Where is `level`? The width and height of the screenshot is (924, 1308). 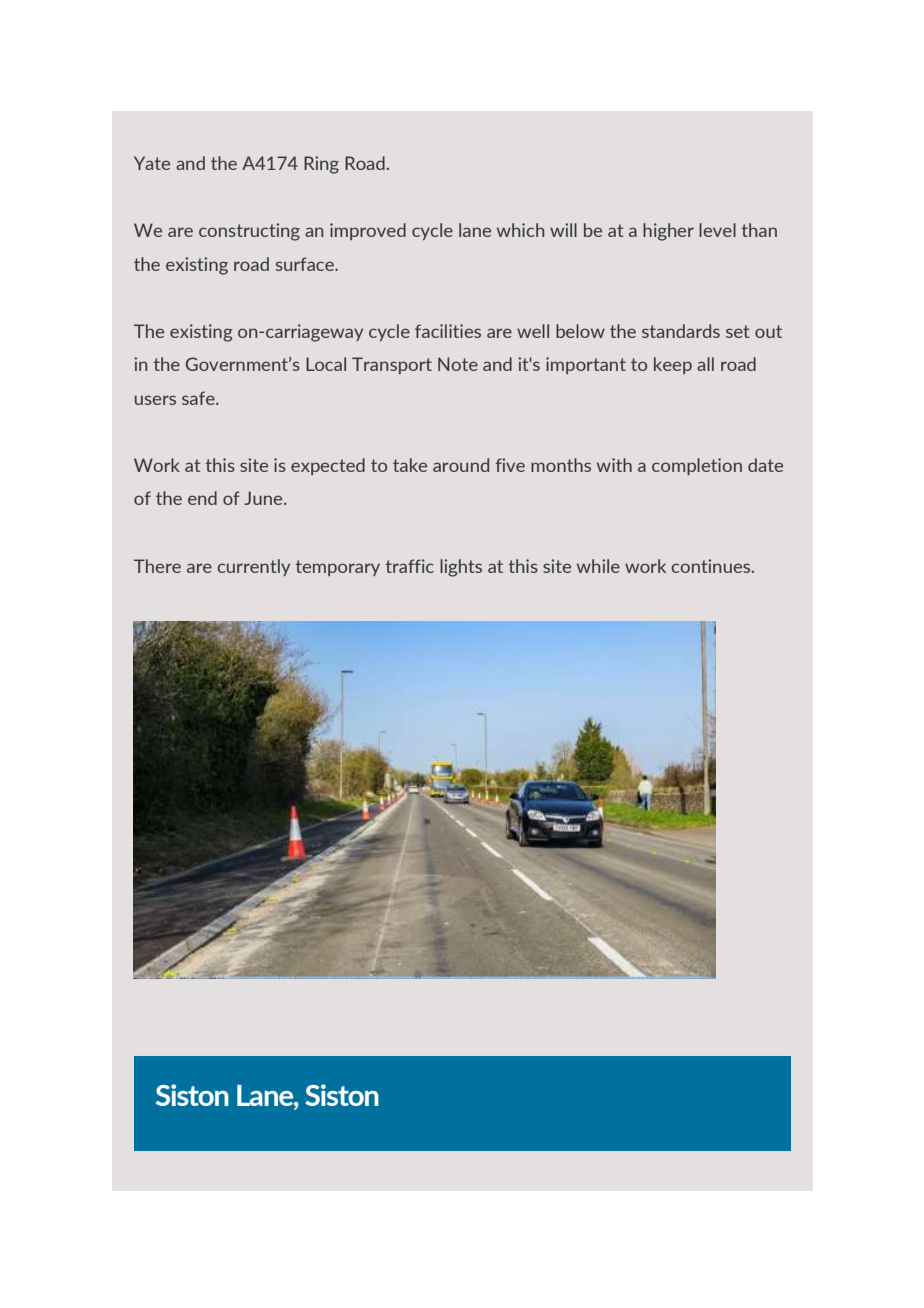
level is located at coordinates (717, 230).
